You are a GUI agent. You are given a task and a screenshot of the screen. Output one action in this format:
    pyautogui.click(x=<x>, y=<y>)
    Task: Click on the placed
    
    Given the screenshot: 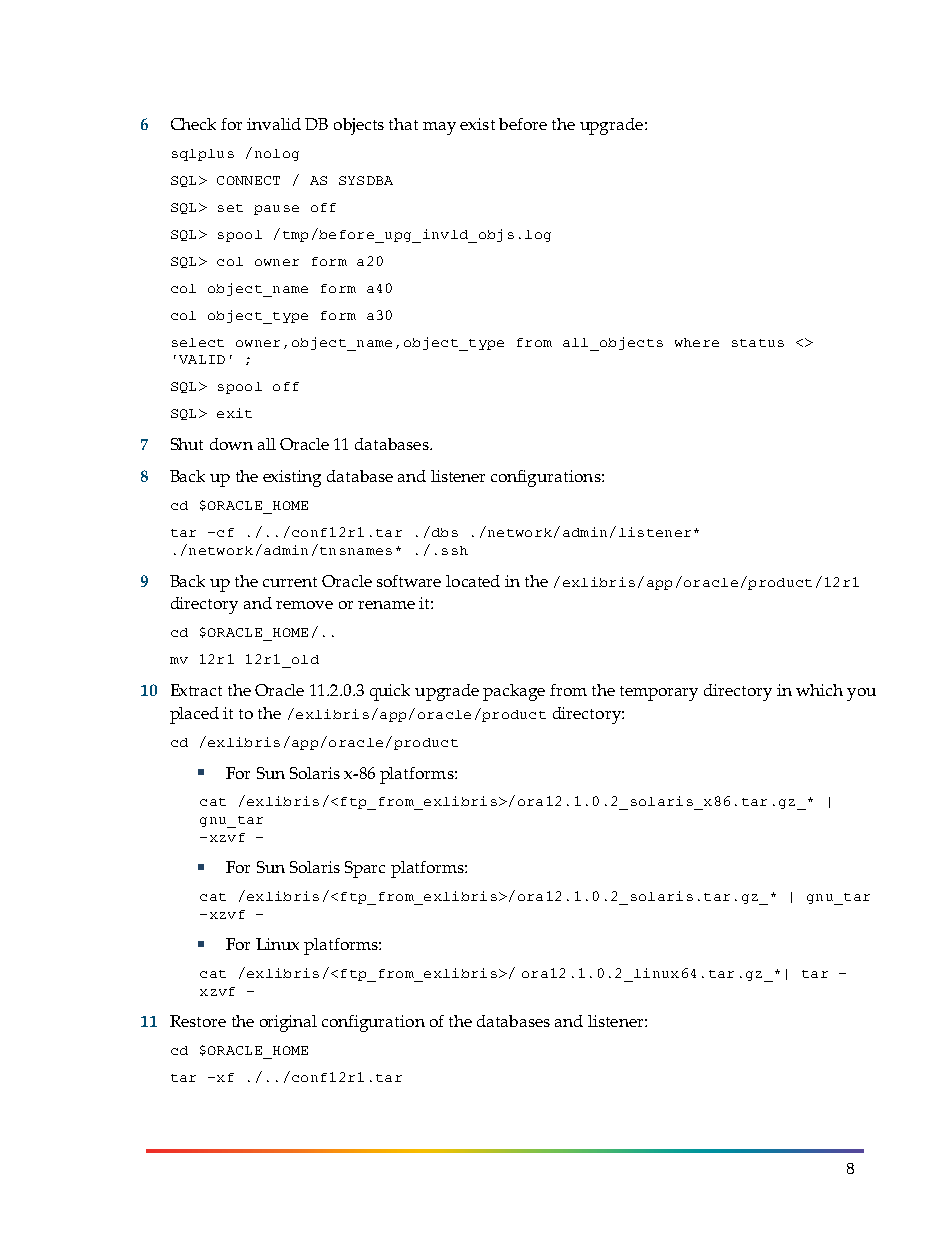 What is the action you would take?
    pyautogui.click(x=194, y=715)
